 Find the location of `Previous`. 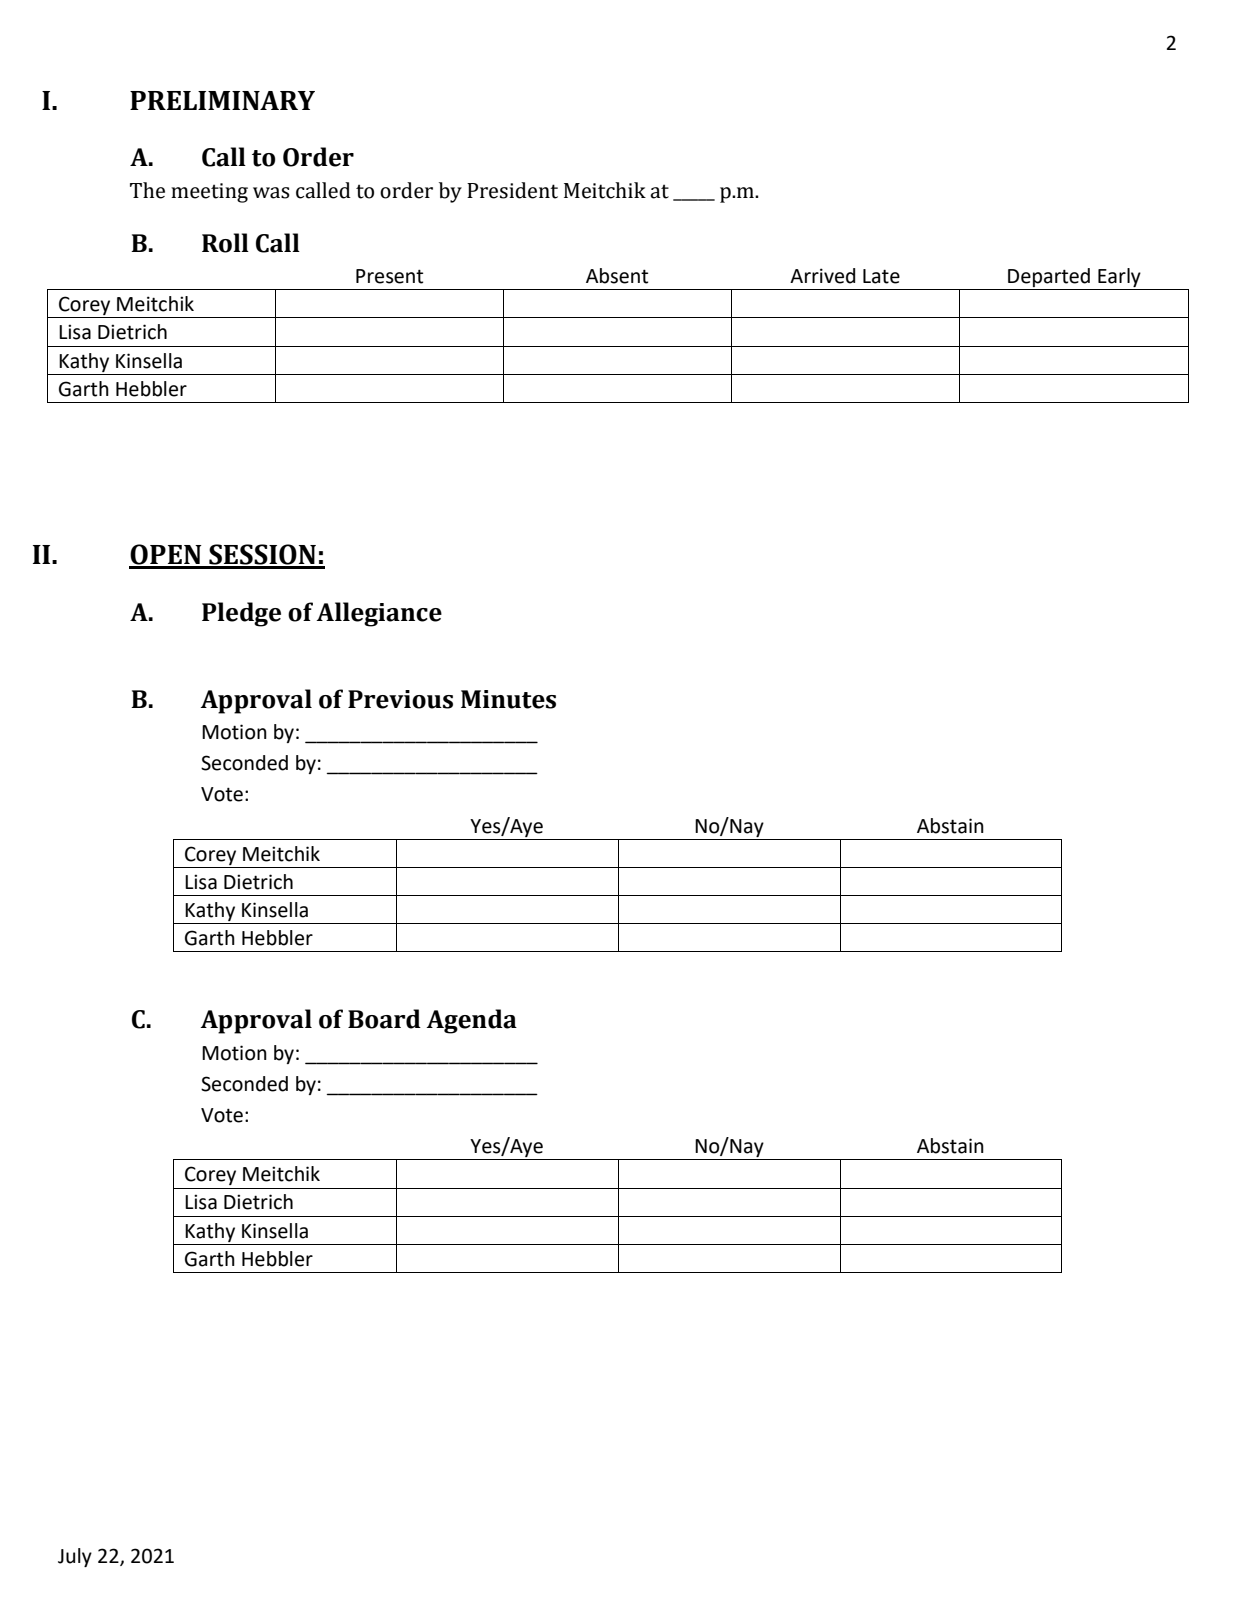

Previous is located at coordinates (400, 699).
